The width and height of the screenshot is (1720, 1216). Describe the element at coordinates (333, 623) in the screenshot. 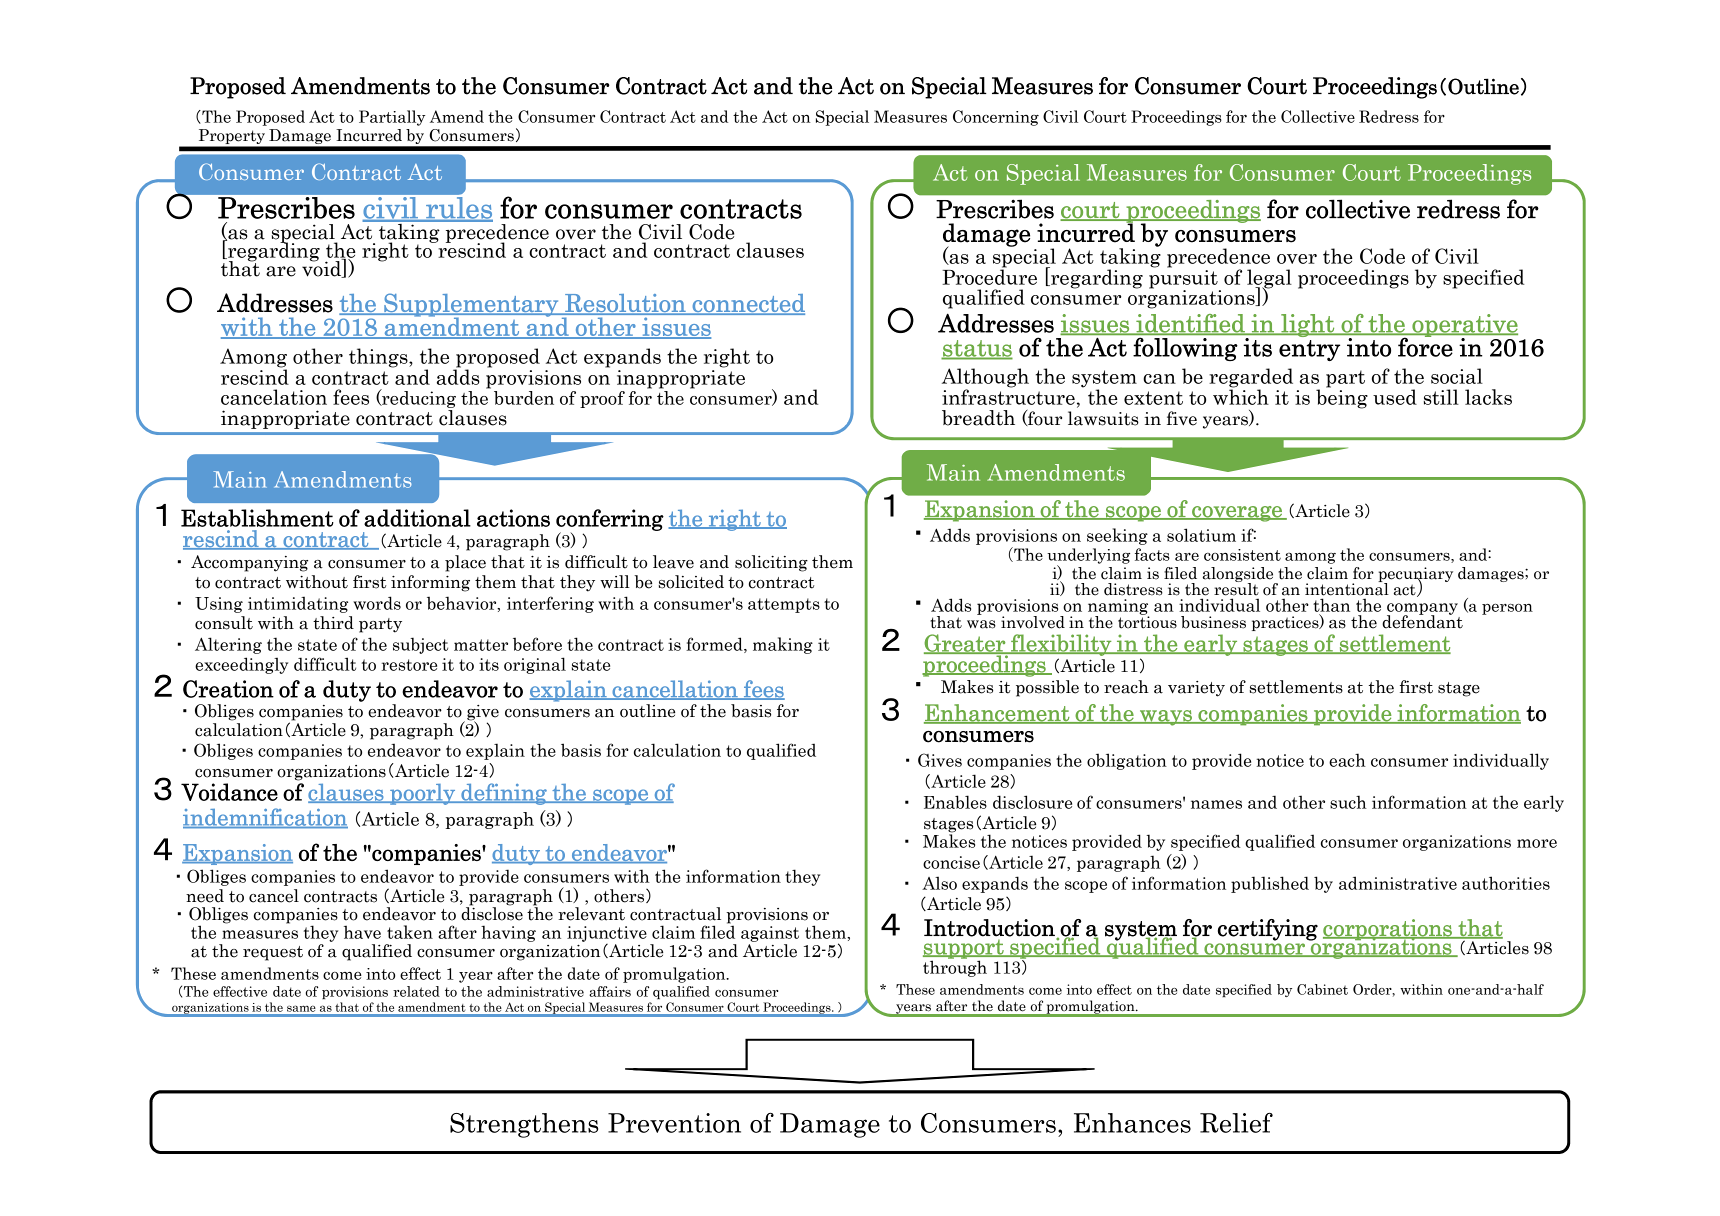

I see `third` at that location.
